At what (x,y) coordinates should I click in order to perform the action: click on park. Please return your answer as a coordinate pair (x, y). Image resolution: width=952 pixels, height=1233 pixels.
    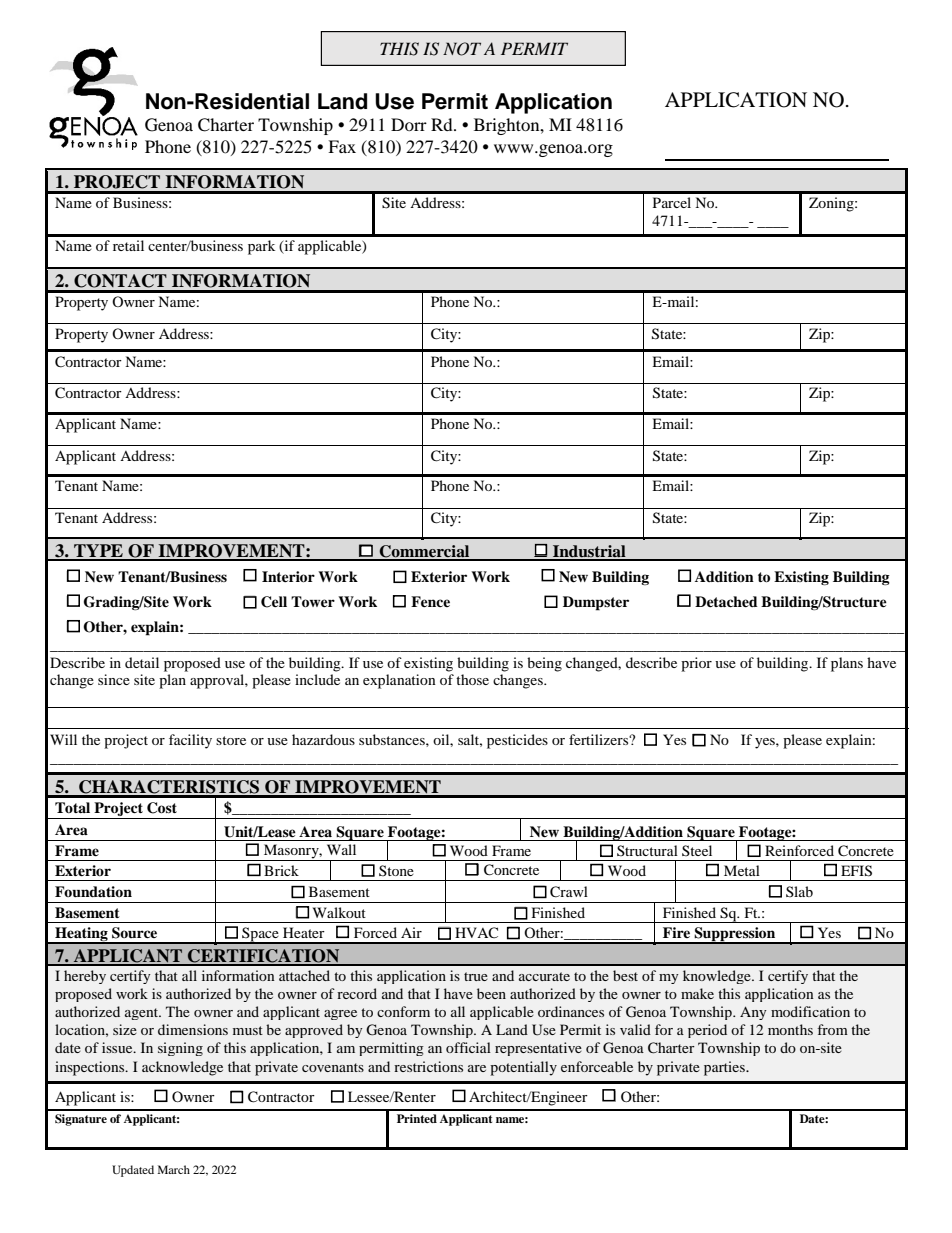
    Looking at the image, I should click on (261, 247).
